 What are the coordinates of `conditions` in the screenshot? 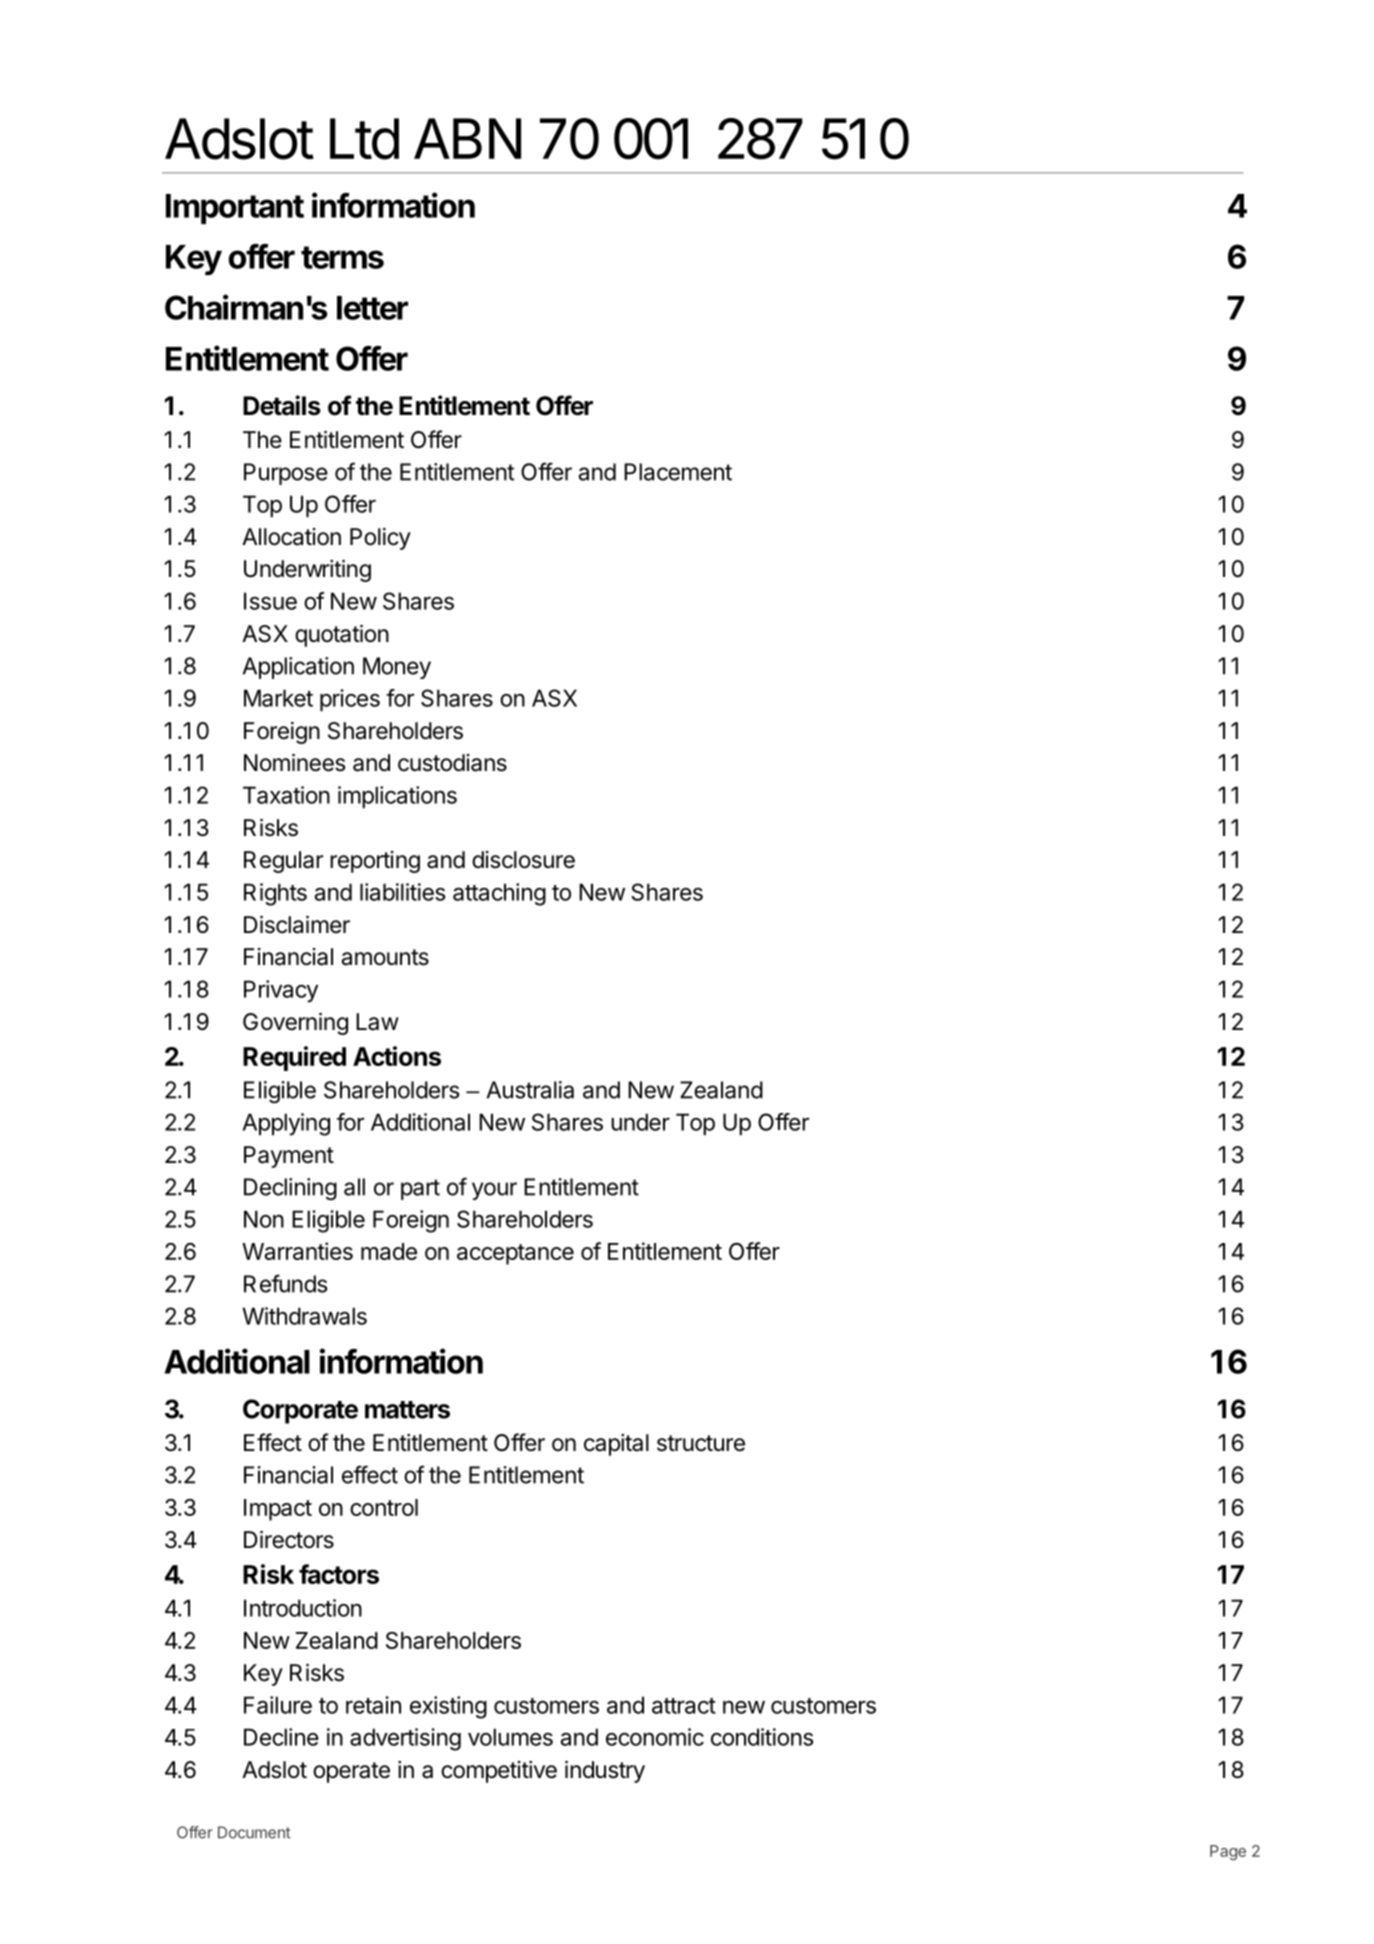 It's located at (762, 1737).
